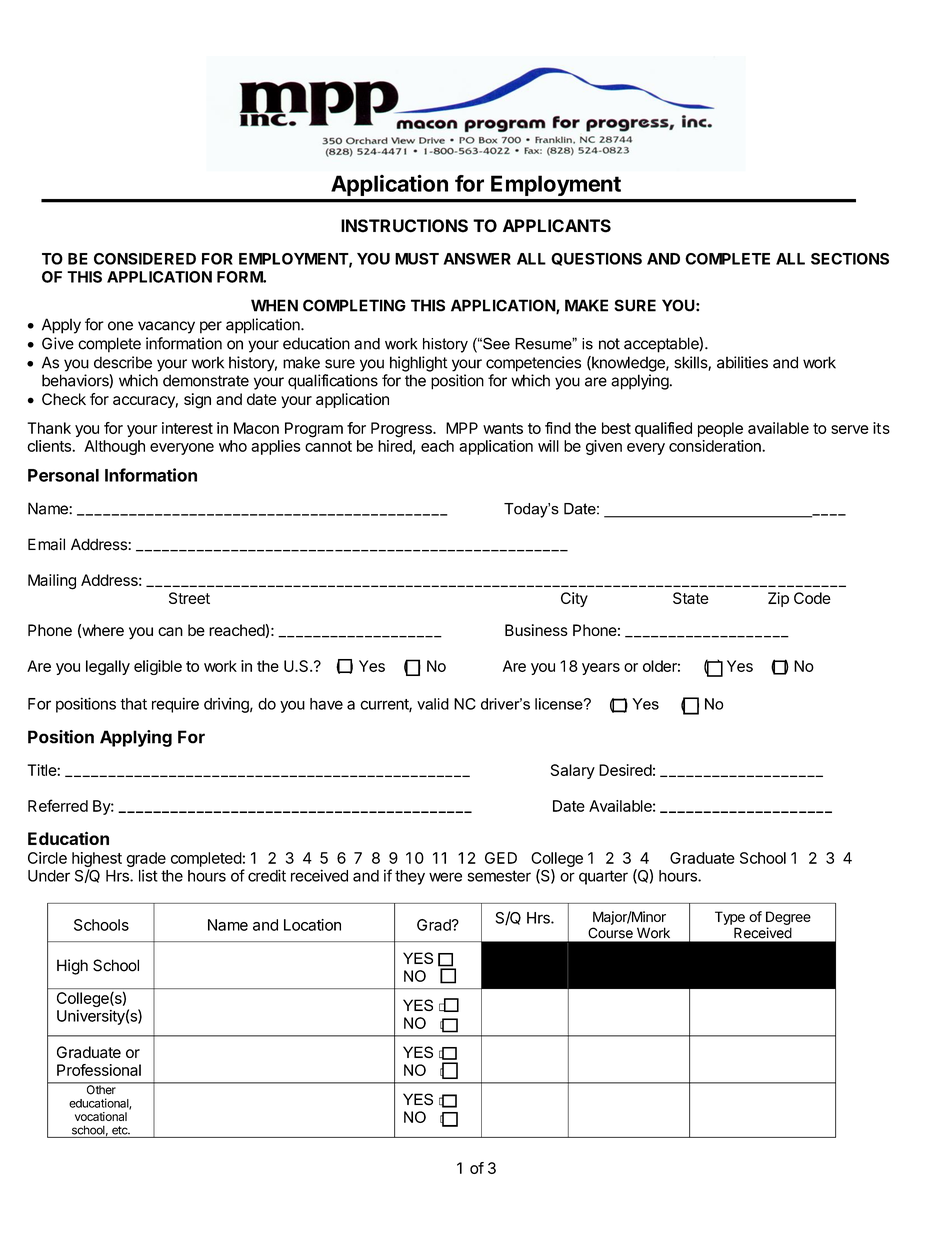 The width and height of the page is (952, 1233). I want to click on CONSIDERED, so click(145, 259).
